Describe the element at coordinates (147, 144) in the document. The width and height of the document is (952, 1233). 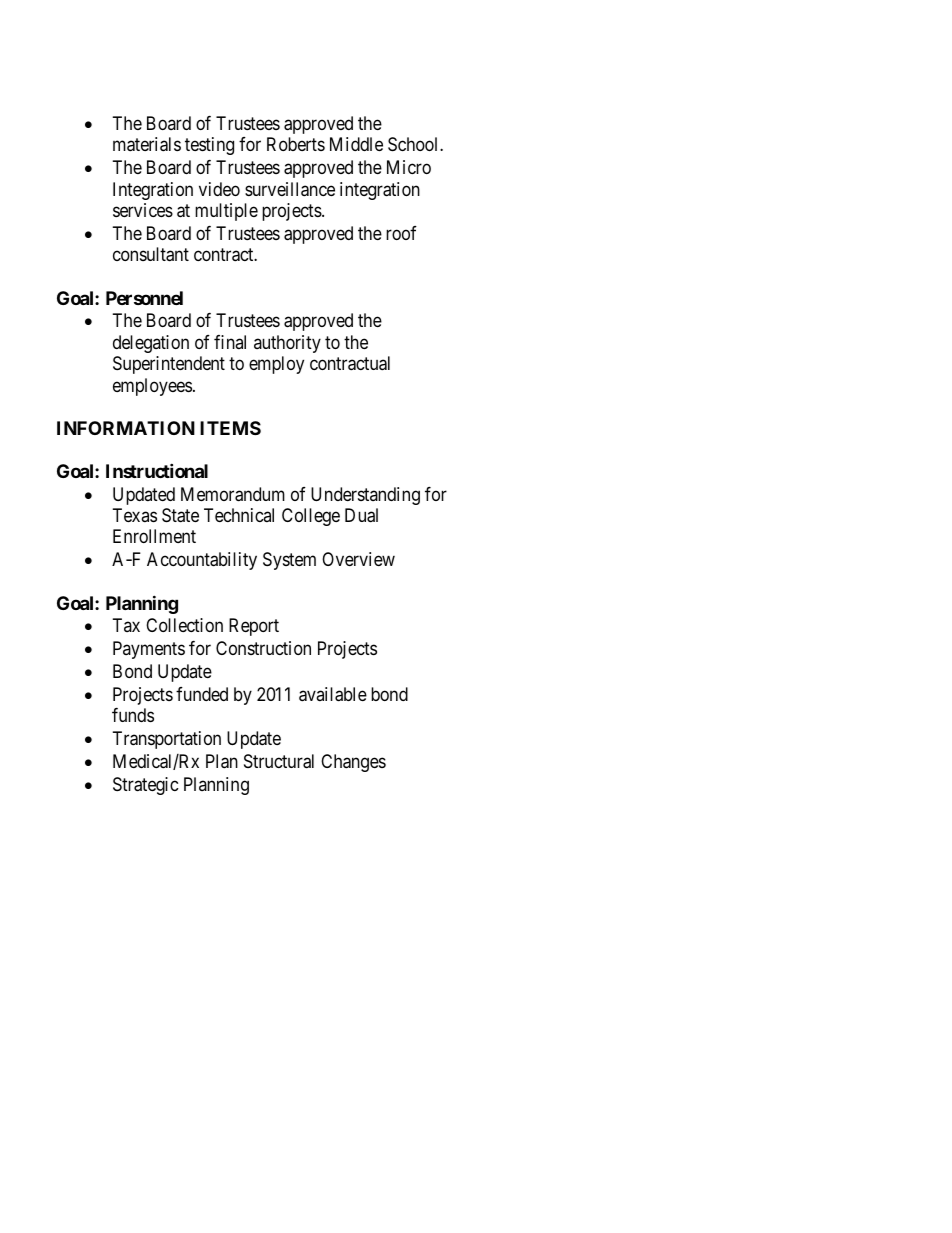
I see `materials` at that location.
